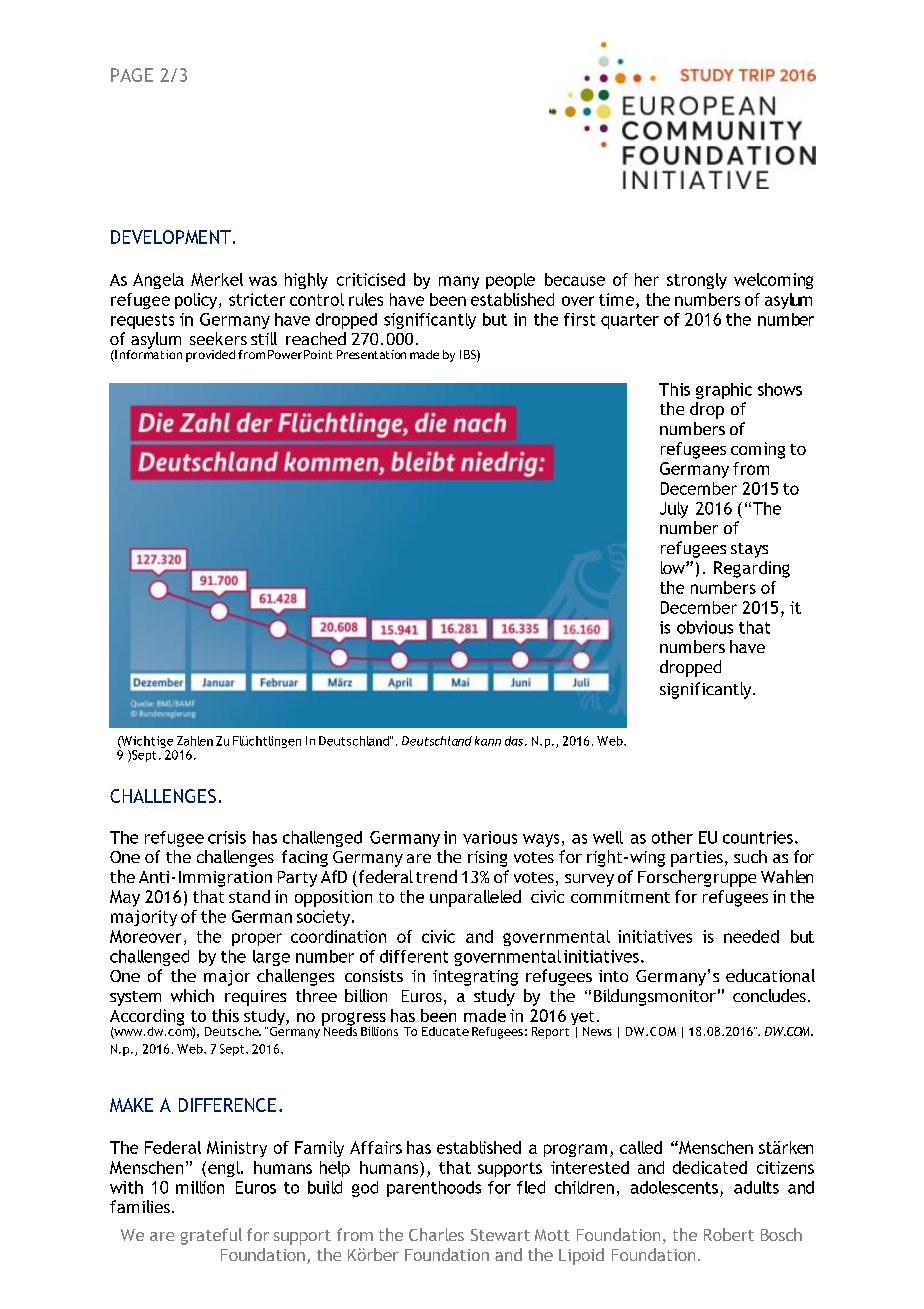  I want to click on PAGE, so click(132, 75).
